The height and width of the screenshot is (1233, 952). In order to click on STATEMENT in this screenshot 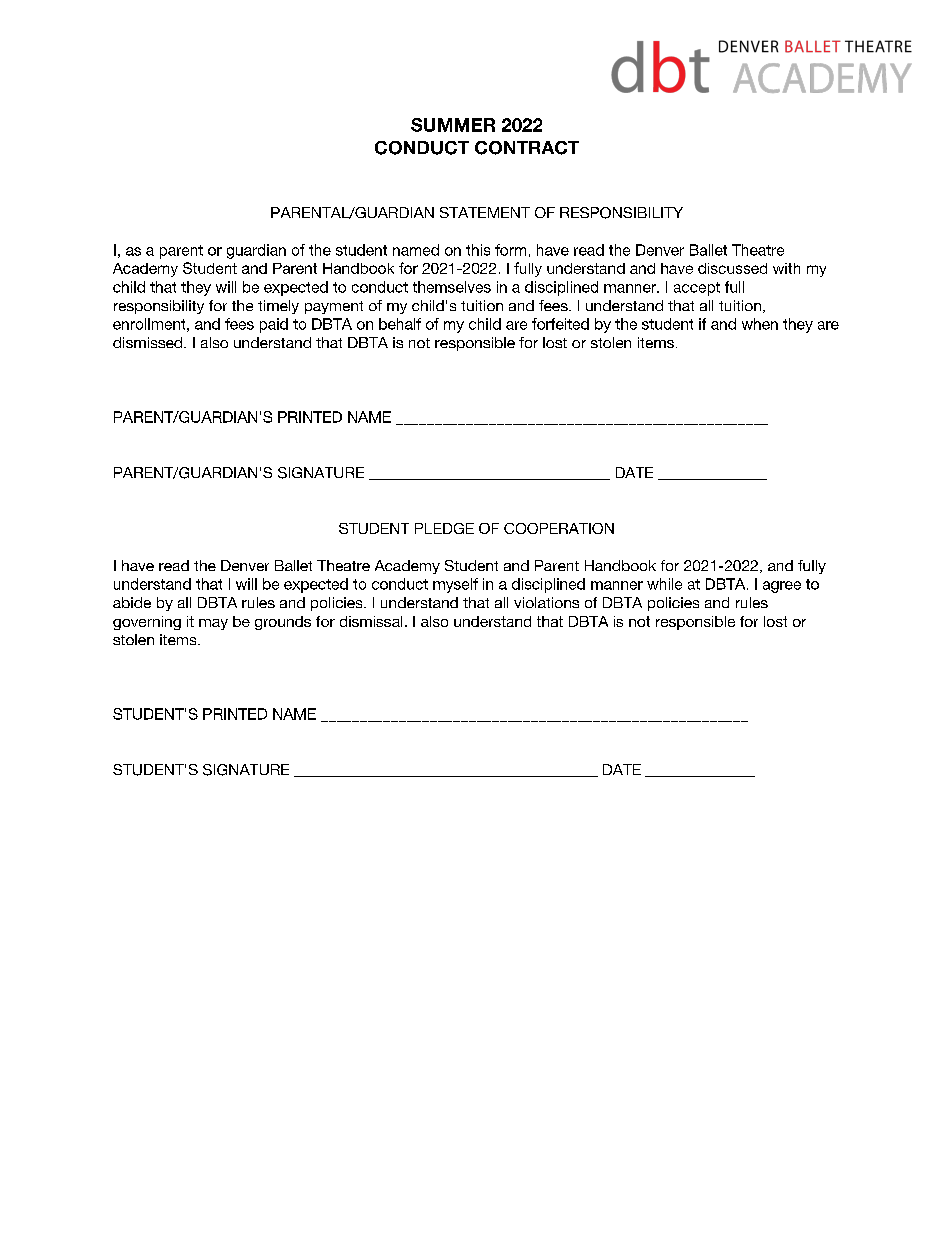, I will do `click(485, 212)`.
